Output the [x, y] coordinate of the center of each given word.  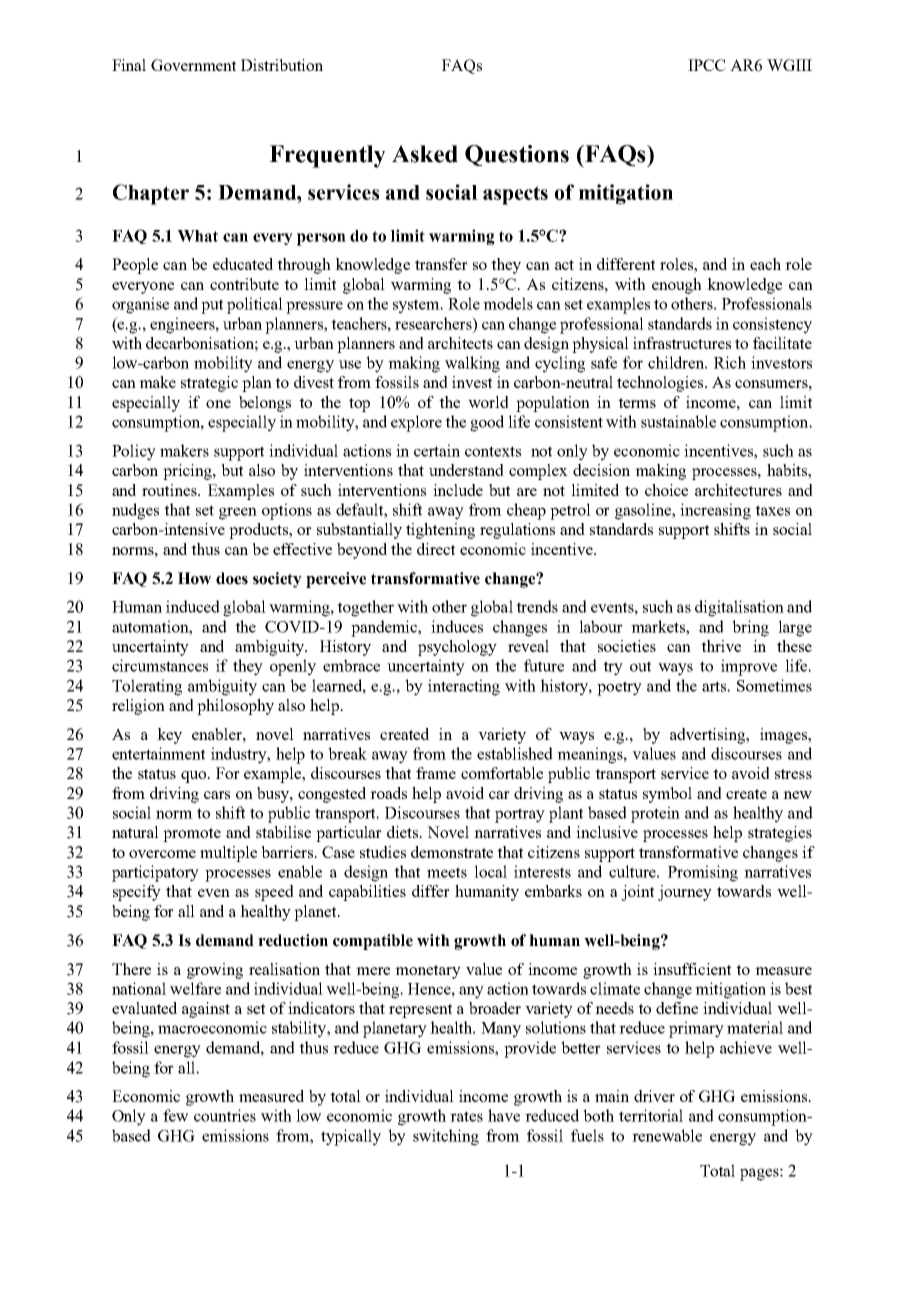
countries [225, 1115]
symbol [667, 795]
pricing [188, 472]
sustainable [678, 421]
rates [466, 1116]
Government [193, 65]
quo [194, 777]
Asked [425, 154]
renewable [667, 1135]
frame [436, 773]
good [487, 423]
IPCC [707, 65]
